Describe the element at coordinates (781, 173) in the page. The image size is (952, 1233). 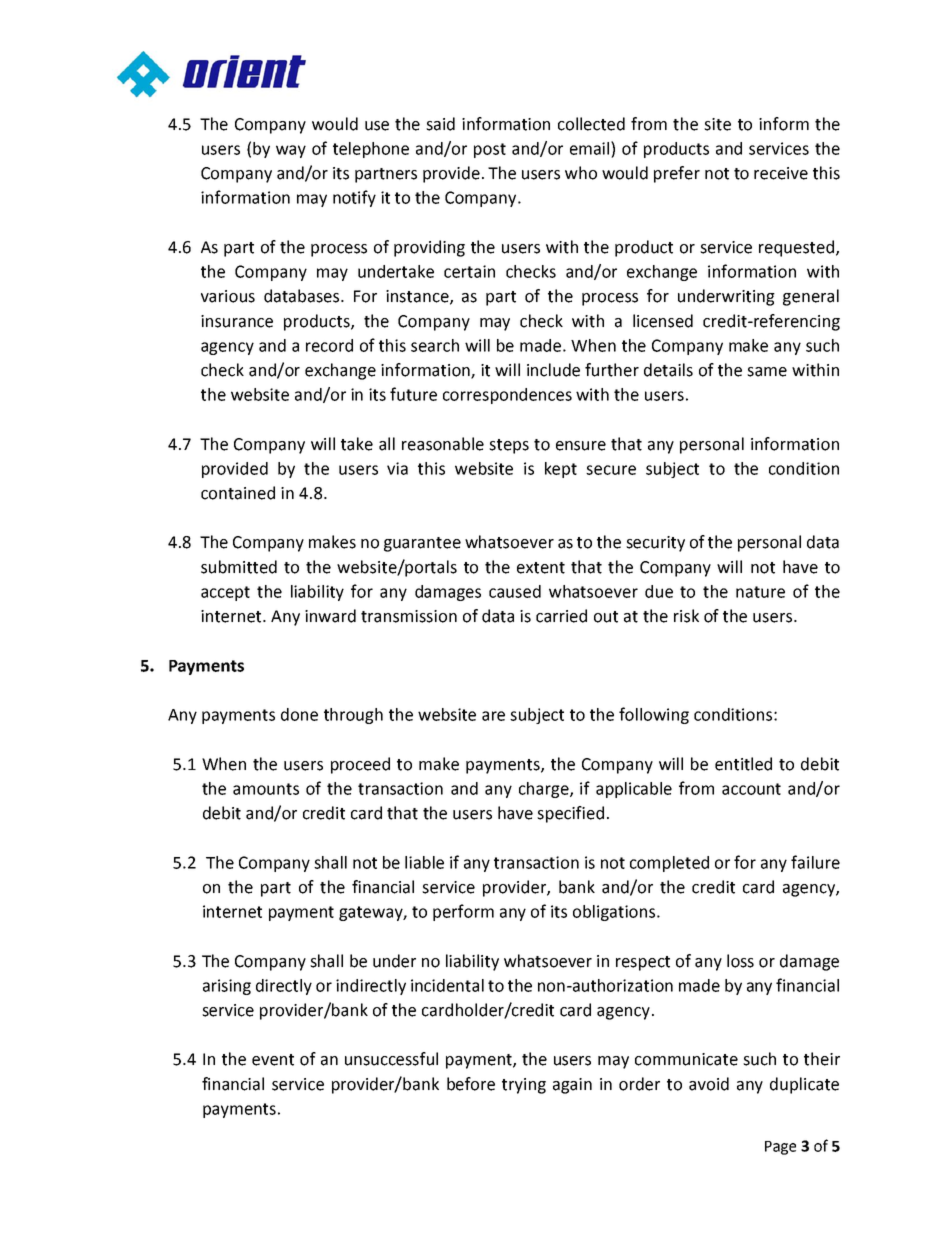
I see `receive` at that location.
